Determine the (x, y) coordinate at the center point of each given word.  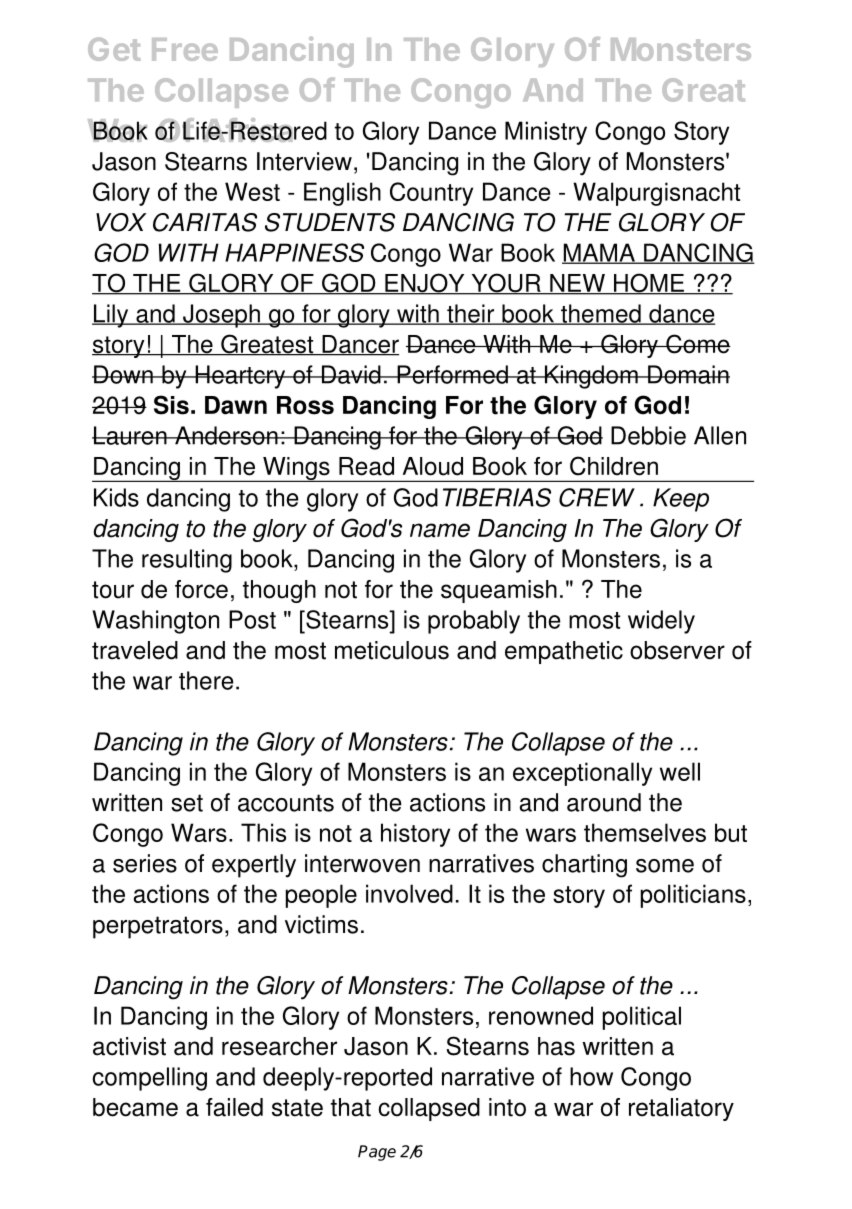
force (201, 589)
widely (661, 622)
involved (409, 893)
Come (697, 344)
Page (377, 1153)
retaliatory (681, 1109)
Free (185, 49)
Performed (452, 374)
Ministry (546, 133)
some (665, 866)
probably (474, 622)
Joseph (221, 316)
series (145, 863)
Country (431, 194)
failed (234, 1107)
